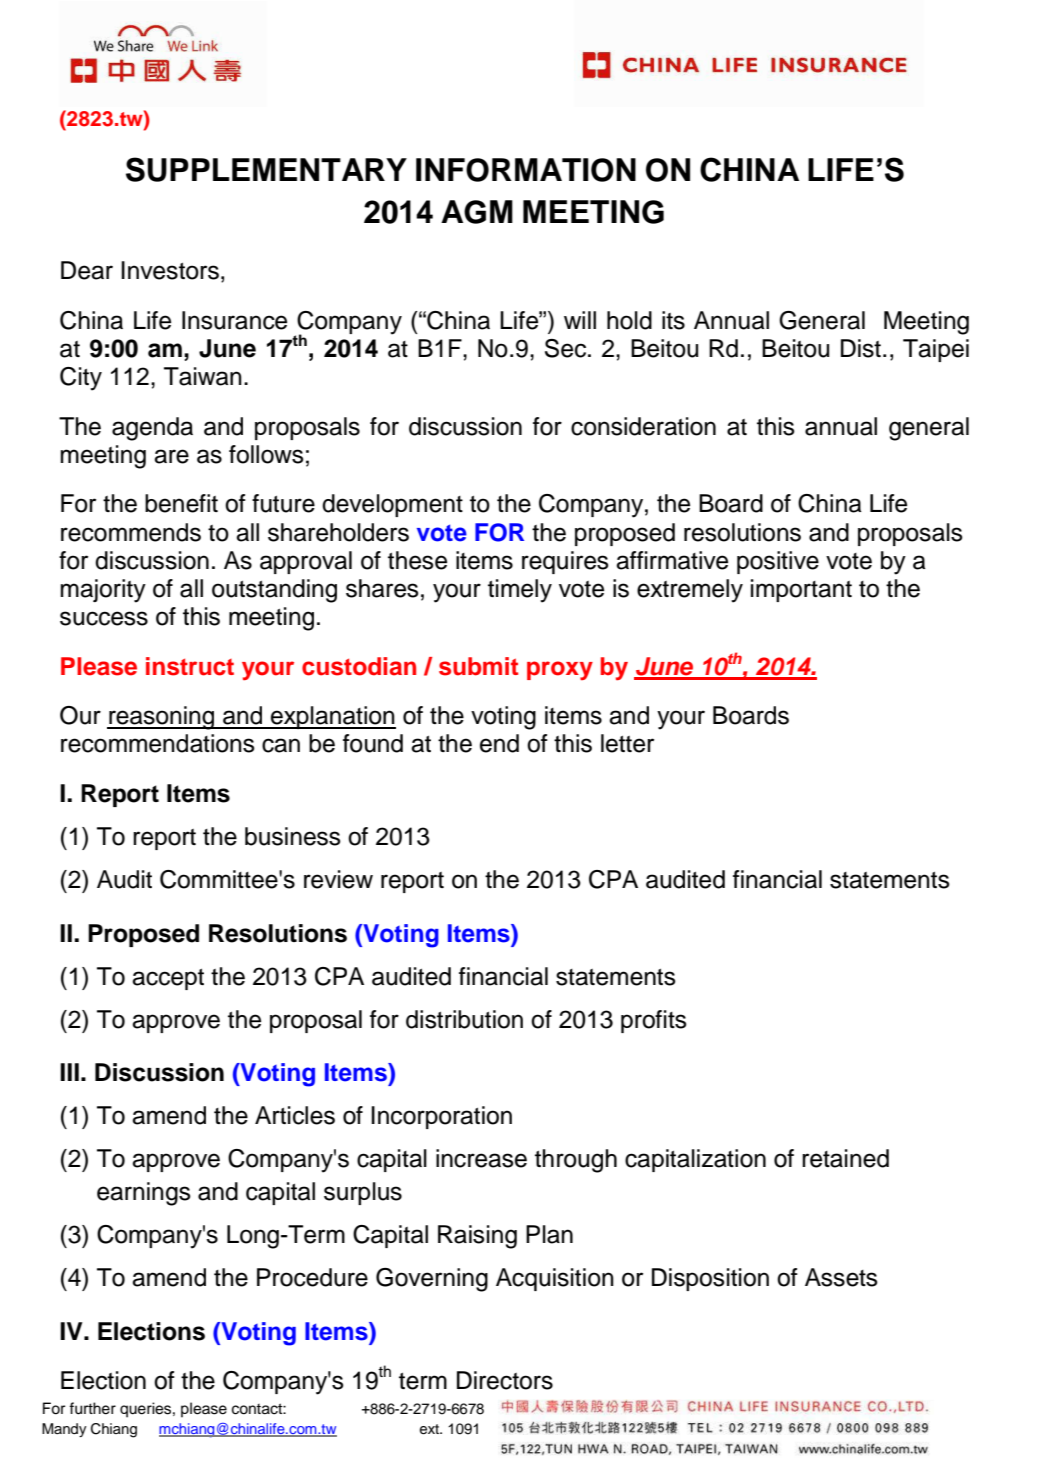 The width and height of the image is (1045, 1479). What do you see at coordinates (841, 1277) in the image?
I see `Assets` at bounding box center [841, 1277].
